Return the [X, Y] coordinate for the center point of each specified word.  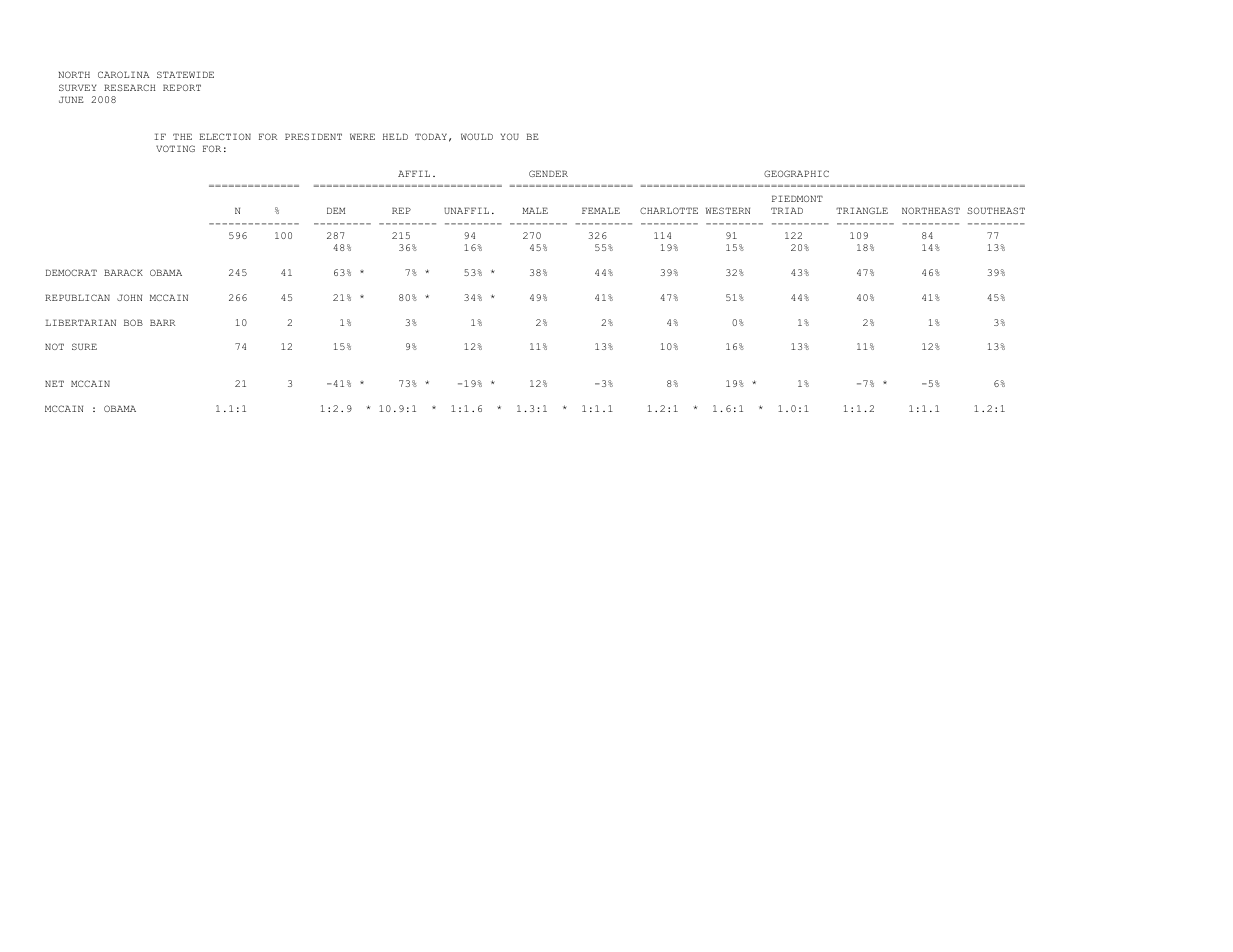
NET [54, 383]
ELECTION [225, 136]
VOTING [175, 148]
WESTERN [728, 210]
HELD [395, 136]
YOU [510, 136]
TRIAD [787, 210]
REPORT [182, 87]
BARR [162, 322]
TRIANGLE [862, 210]
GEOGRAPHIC [796, 173]
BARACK [123, 272]
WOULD [477, 136]
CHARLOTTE [669, 210]
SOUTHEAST [996, 210]
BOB [133, 322]
